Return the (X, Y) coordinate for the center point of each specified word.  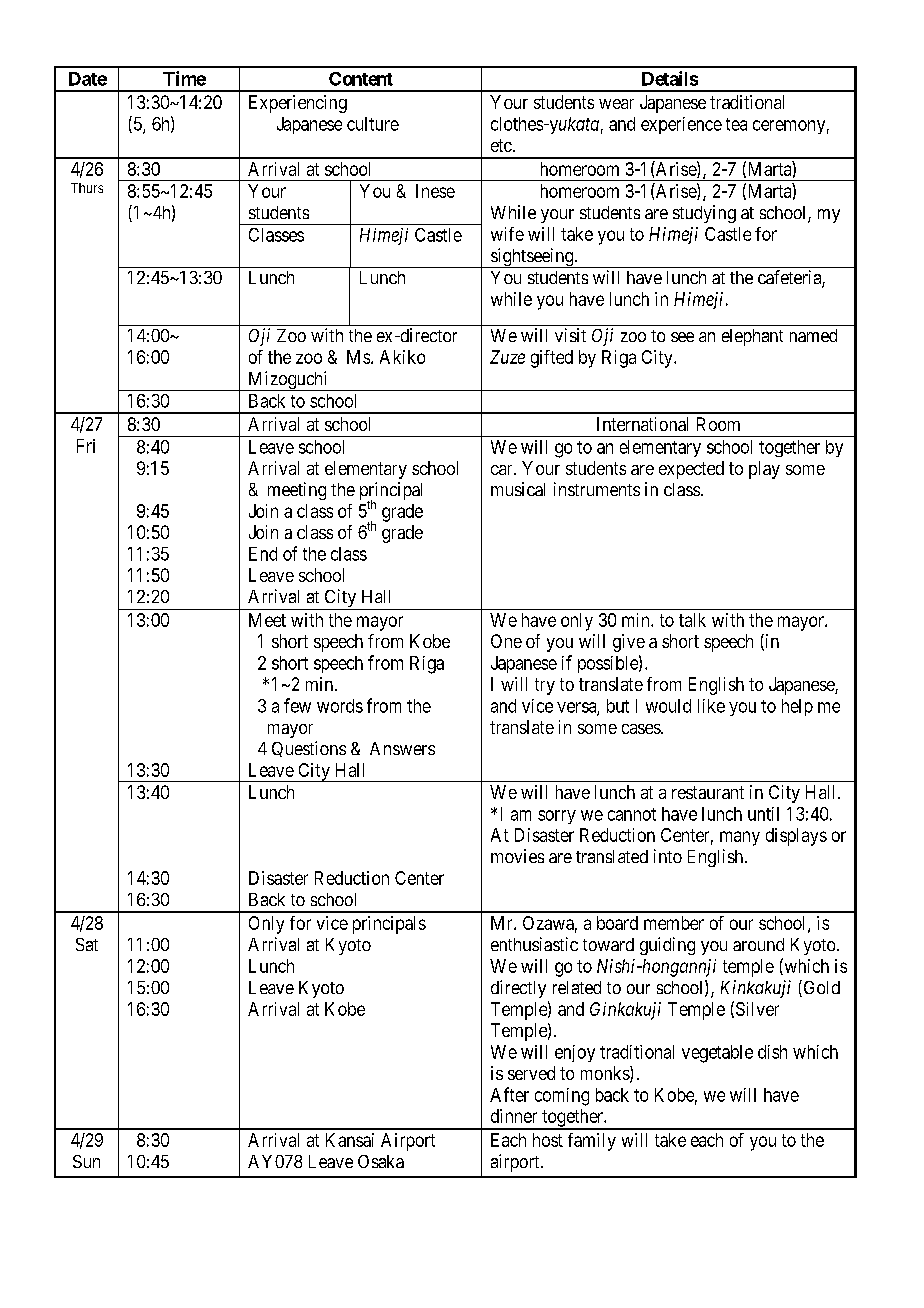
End (263, 554)
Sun (86, 1161)
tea (736, 124)
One (506, 641)
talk (692, 620)
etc (501, 145)
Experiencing (298, 104)
